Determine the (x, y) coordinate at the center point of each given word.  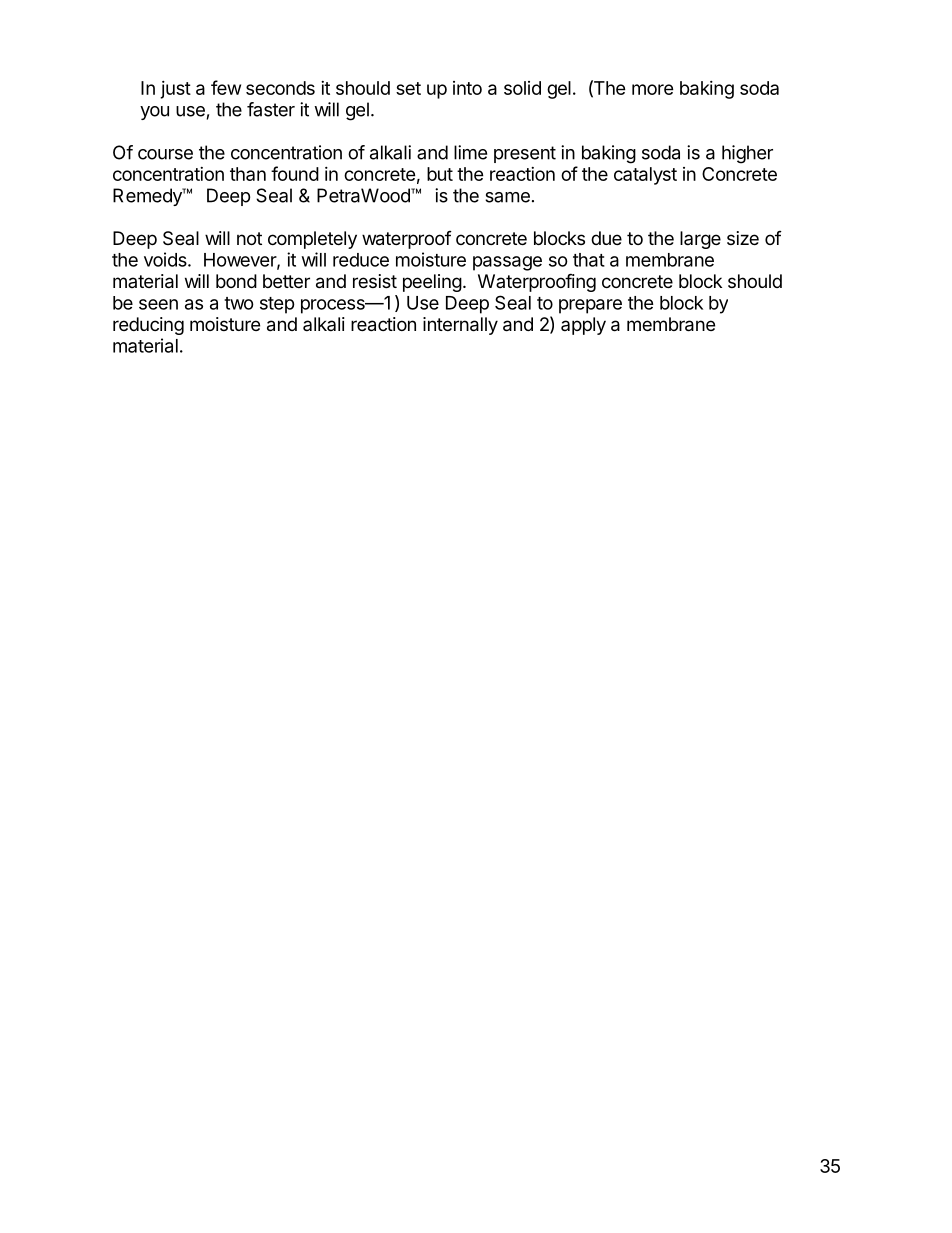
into (467, 88)
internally (460, 326)
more (653, 89)
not (249, 238)
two (239, 303)
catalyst (645, 176)
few (226, 87)
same (507, 197)
